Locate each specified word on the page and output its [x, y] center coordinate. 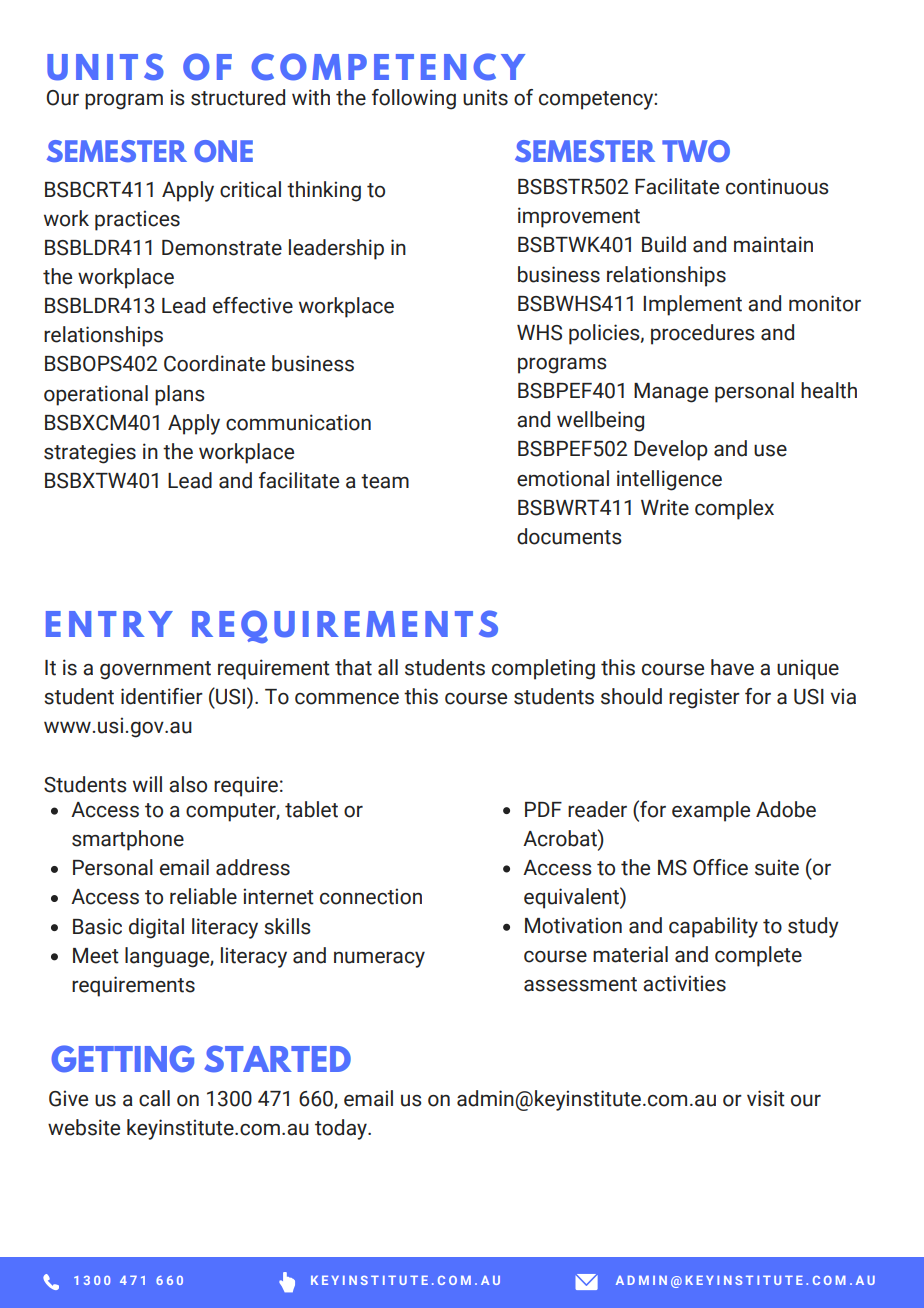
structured [238, 97]
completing [543, 669]
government [155, 670]
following [414, 99]
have [732, 667]
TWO [696, 151]
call [154, 1098]
